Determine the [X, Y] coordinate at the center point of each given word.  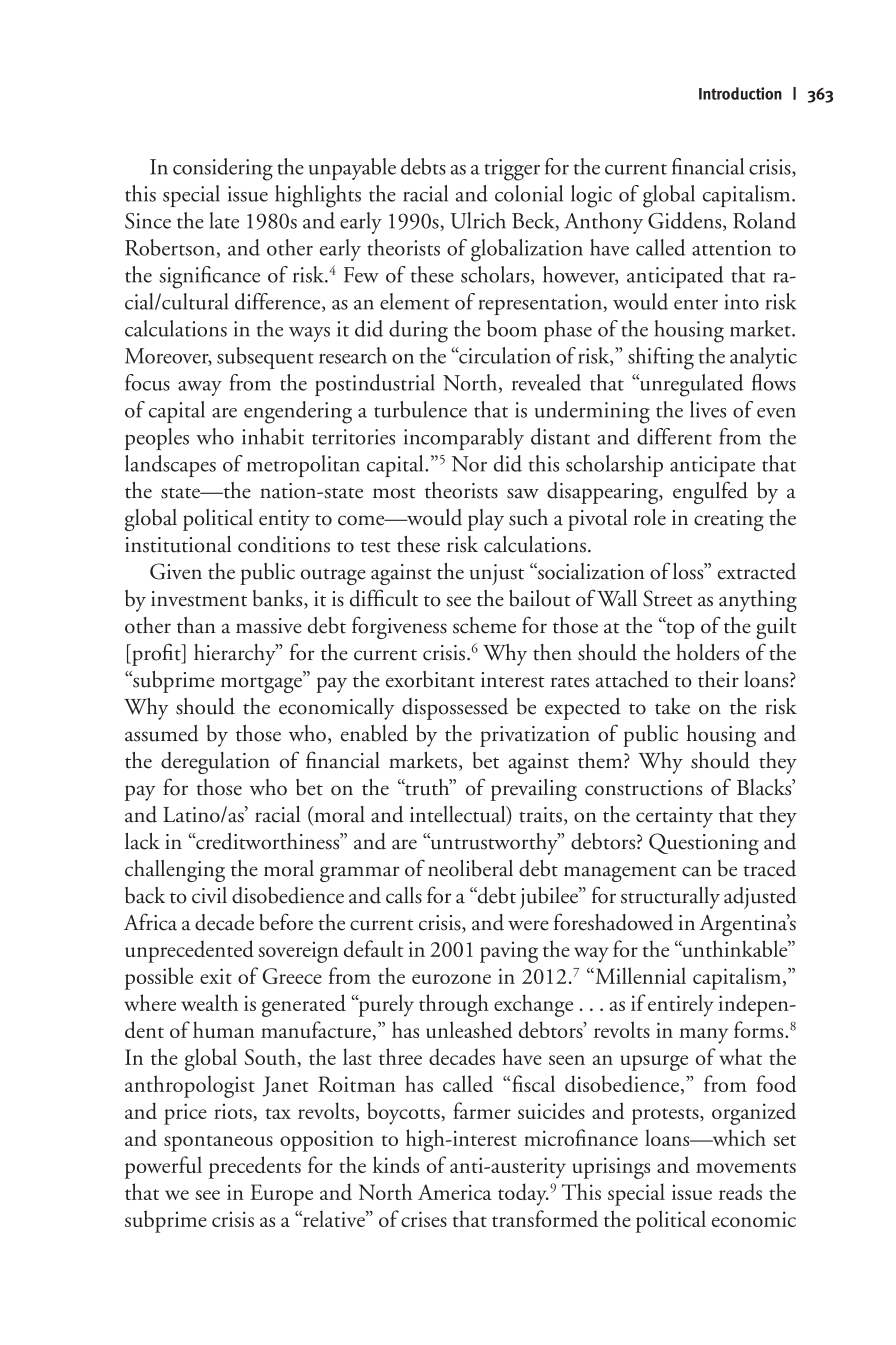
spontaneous [218, 1143]
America [455, 1192]
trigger [512, 170]
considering [223, 169]
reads [740, 1191]
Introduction [740, 93]
